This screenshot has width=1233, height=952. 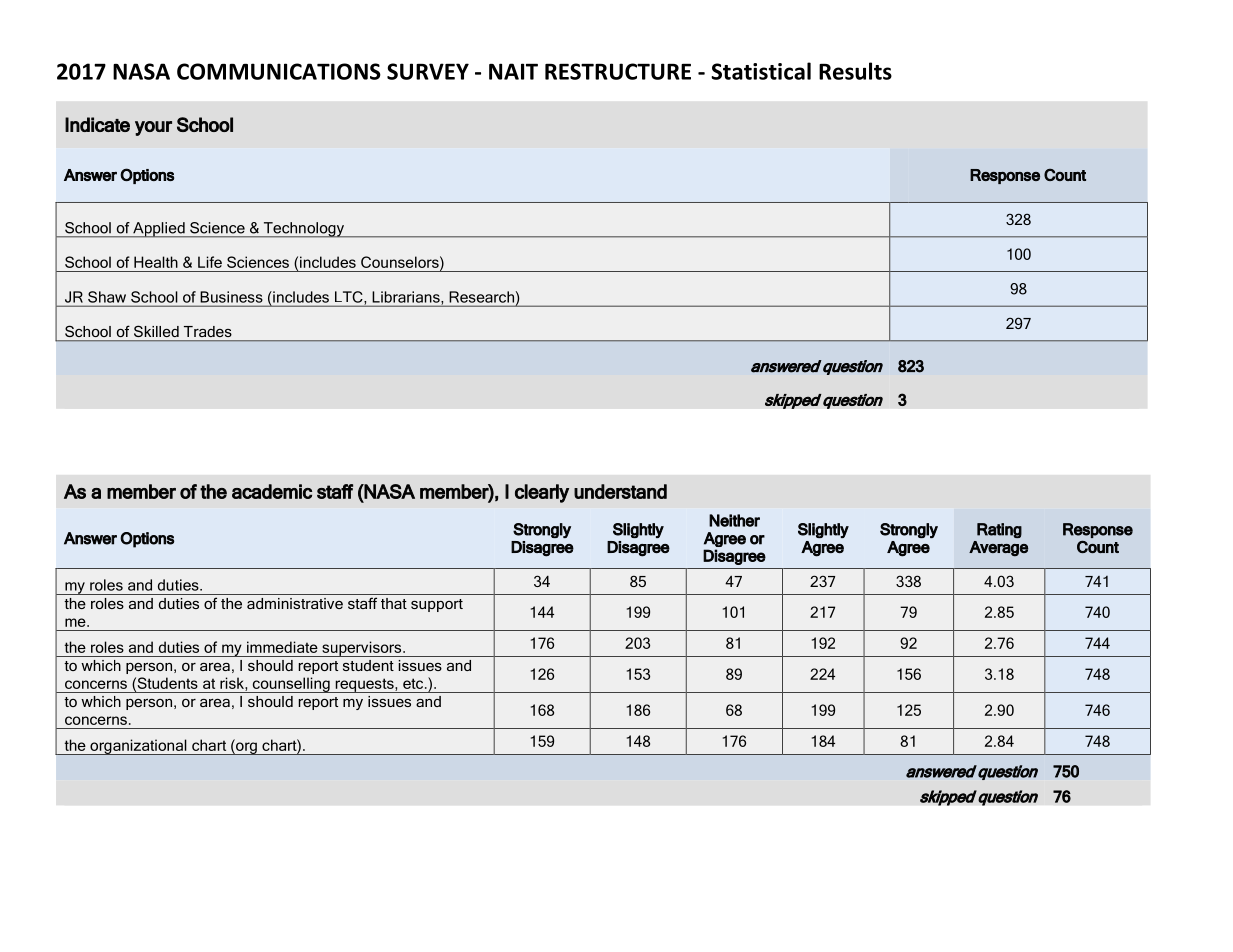 I want to click on Trades, so click(x=207, y=331).
